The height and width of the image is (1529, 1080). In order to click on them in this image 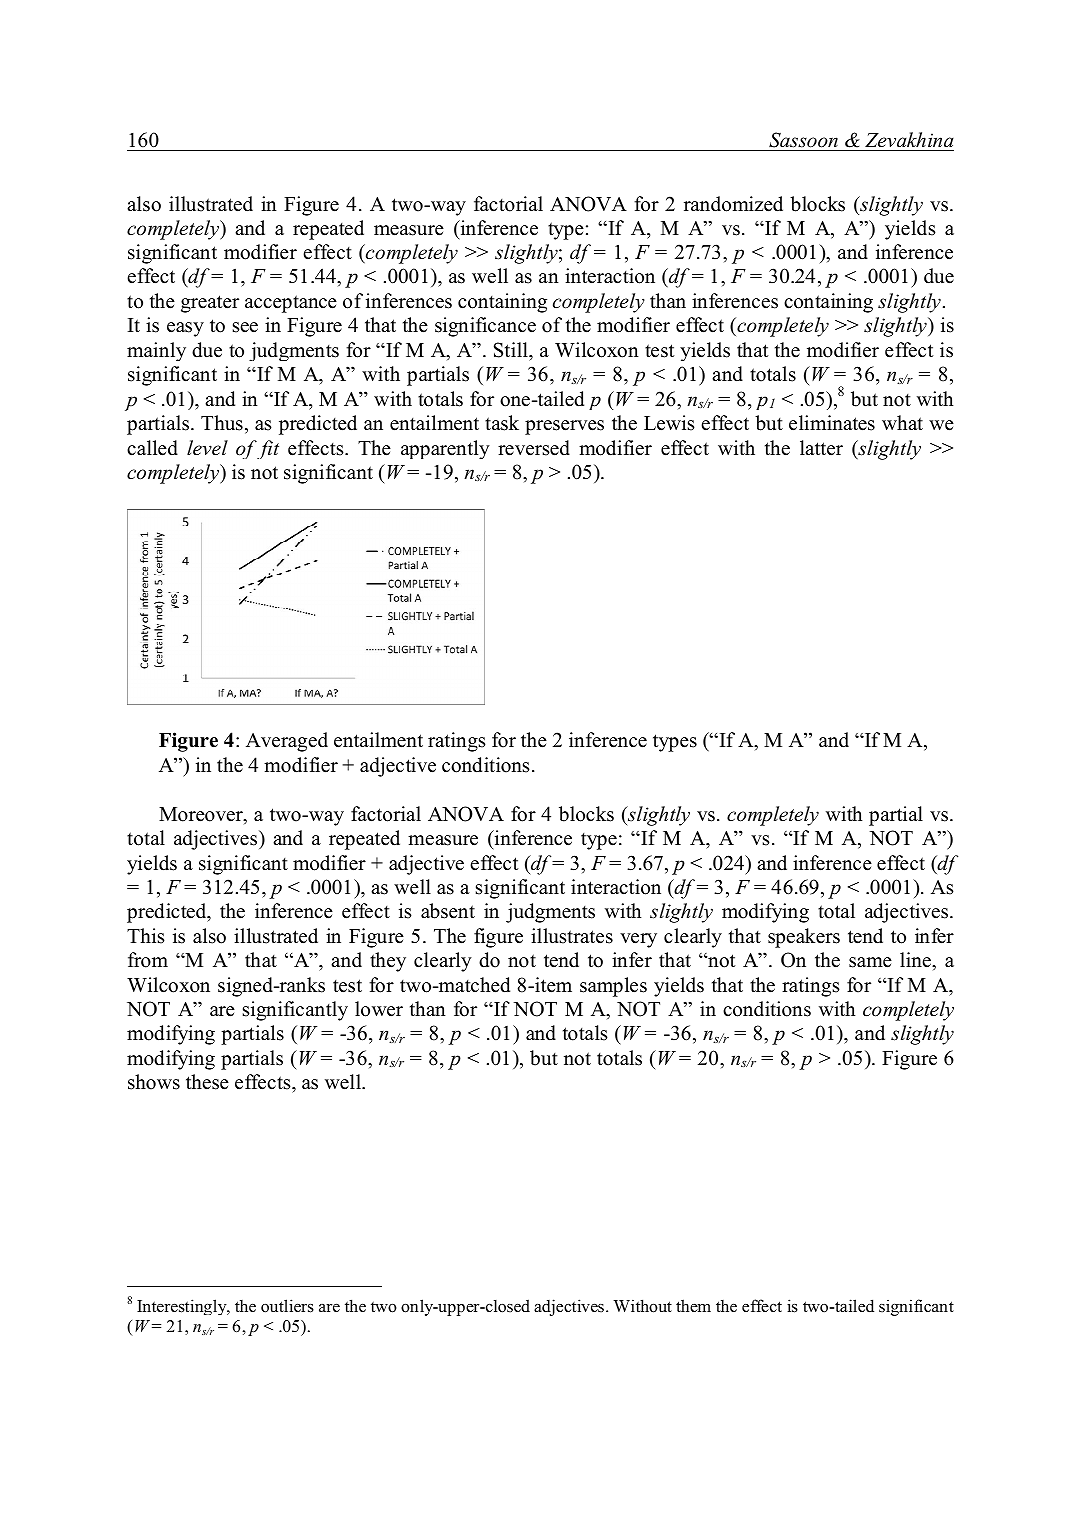, I will do `click(693, 1305)`.
